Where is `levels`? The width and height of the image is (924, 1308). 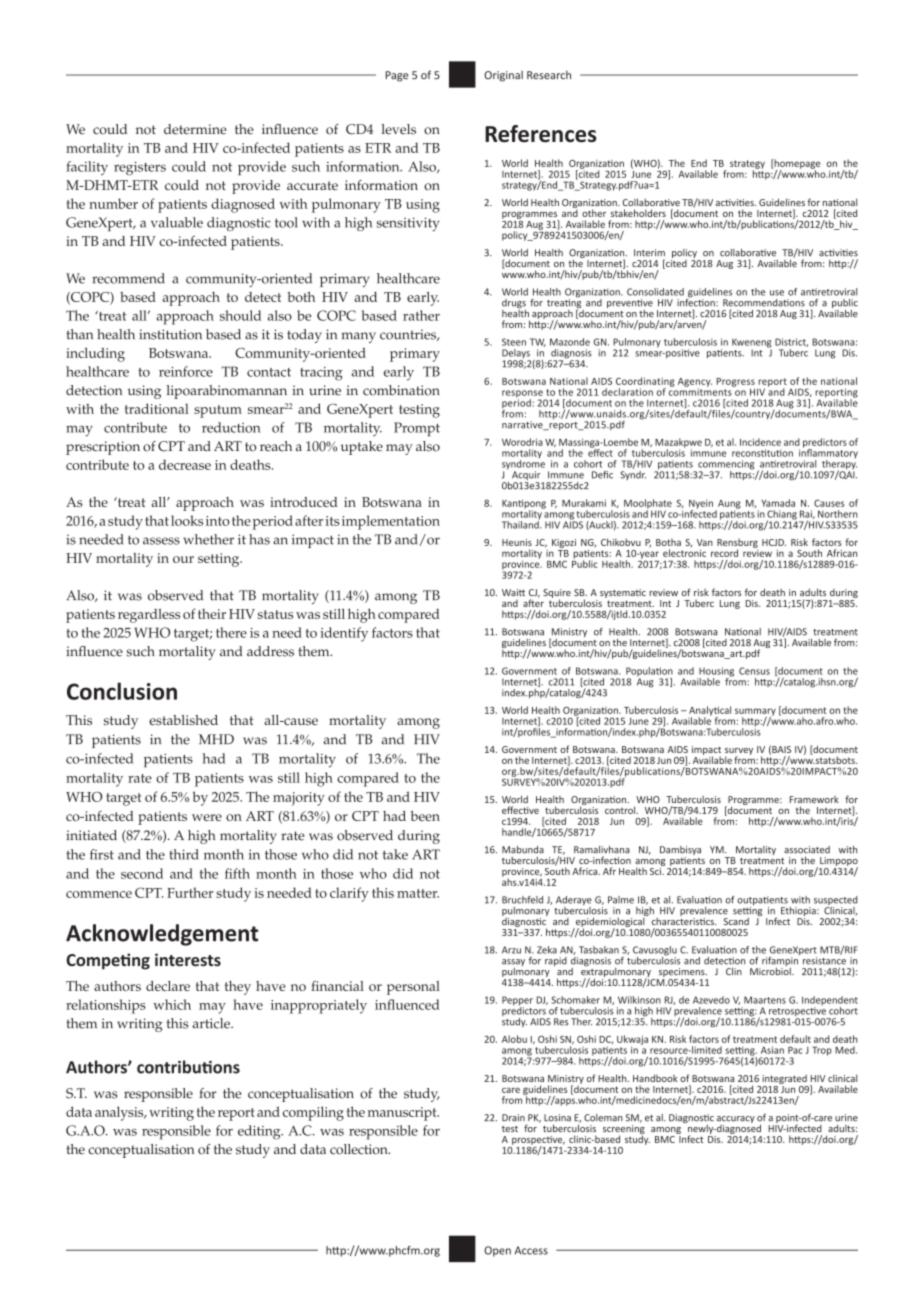 levels is located at coordinates (399, 129).
